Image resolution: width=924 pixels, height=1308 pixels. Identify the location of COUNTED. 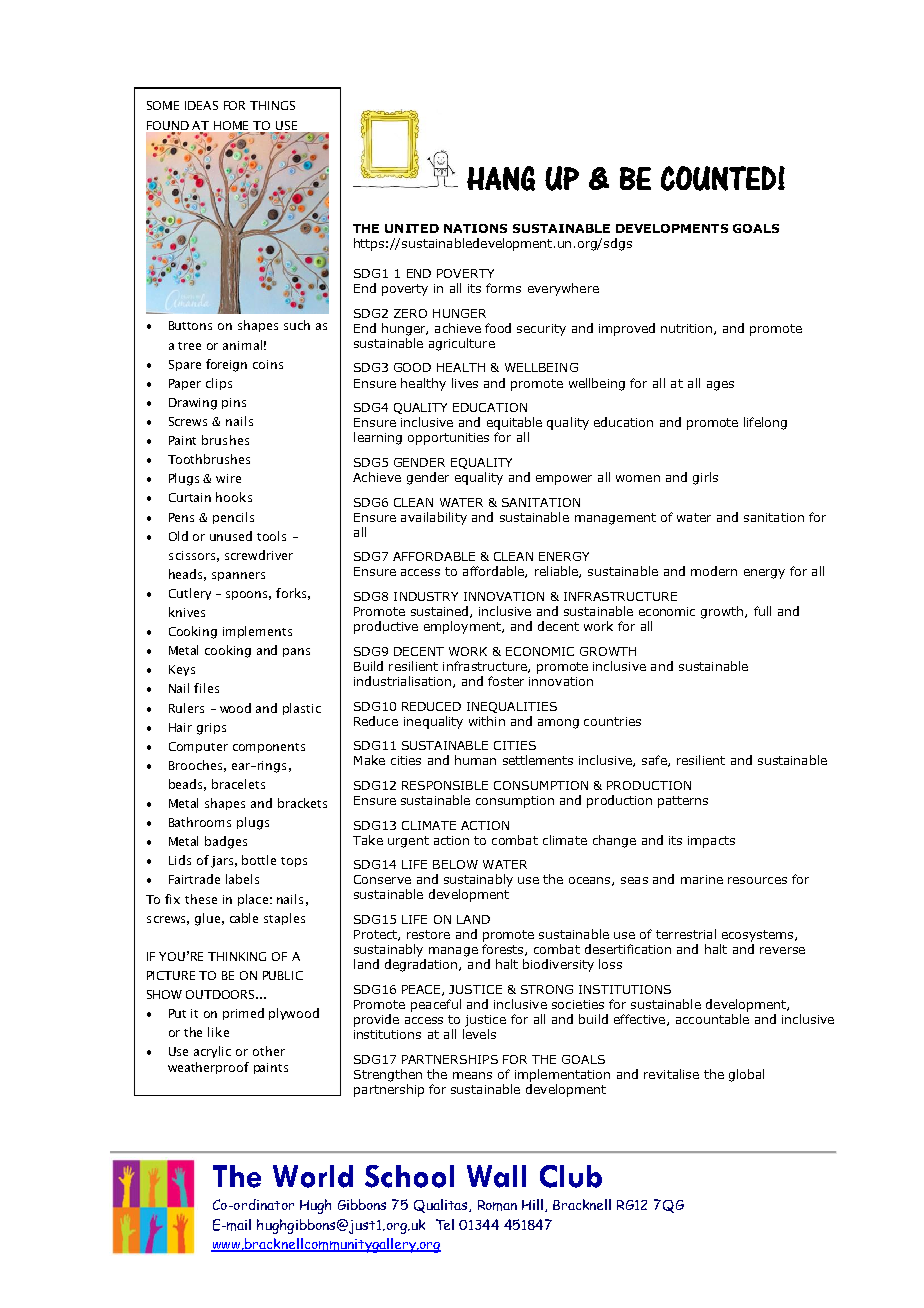
(718, 178).
